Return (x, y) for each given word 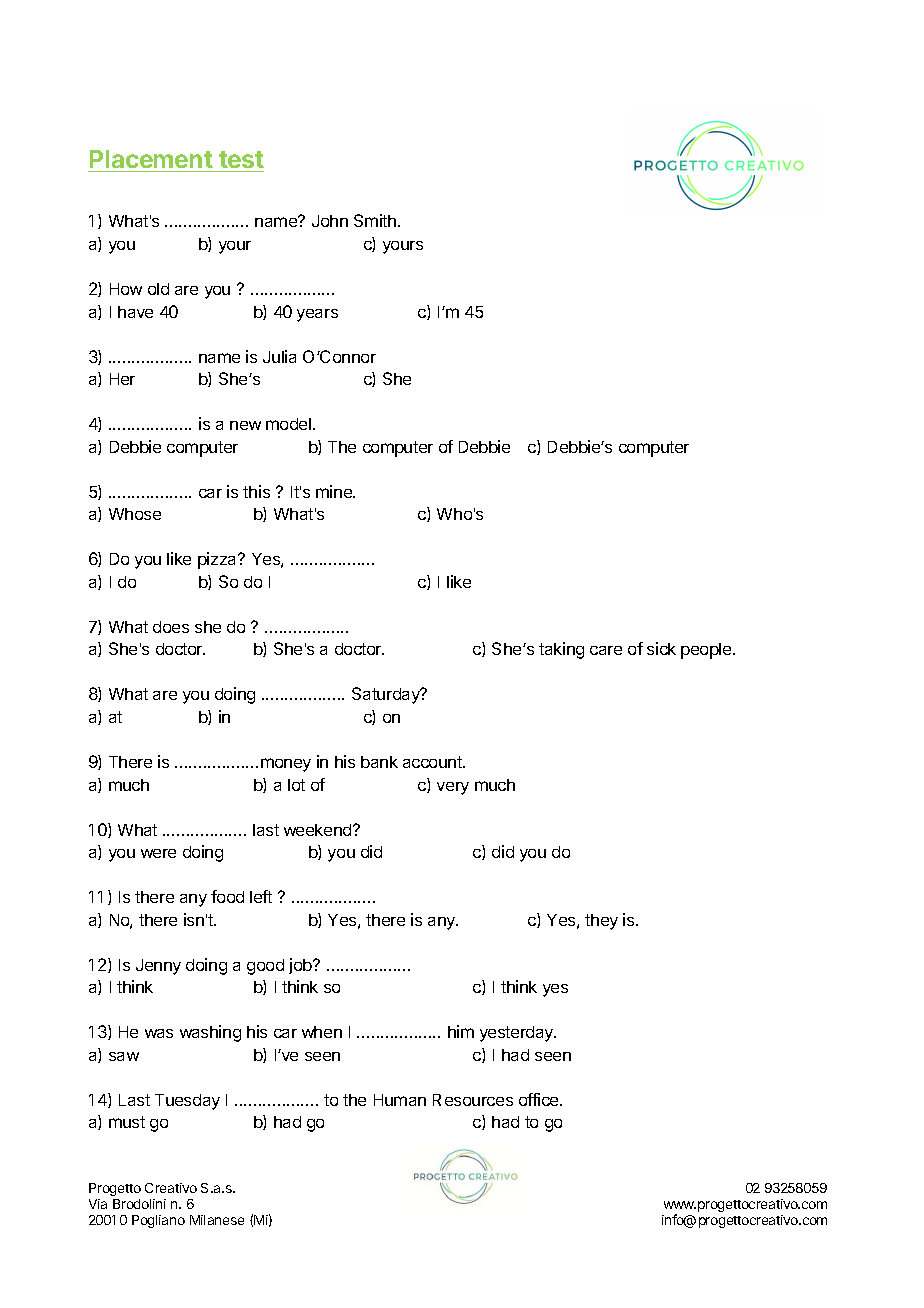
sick (661, 648)
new (245, 425)
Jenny (158, 967)
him (461, 1031)
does (171, 627)
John (330, 221)
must (127, 1122)
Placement (151, 159)
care (606, 650)
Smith (376, 220)
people (707, 651)
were (158, 853)
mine (335, 491)
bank (379, 762)
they (601, 922)
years (317, 315)
